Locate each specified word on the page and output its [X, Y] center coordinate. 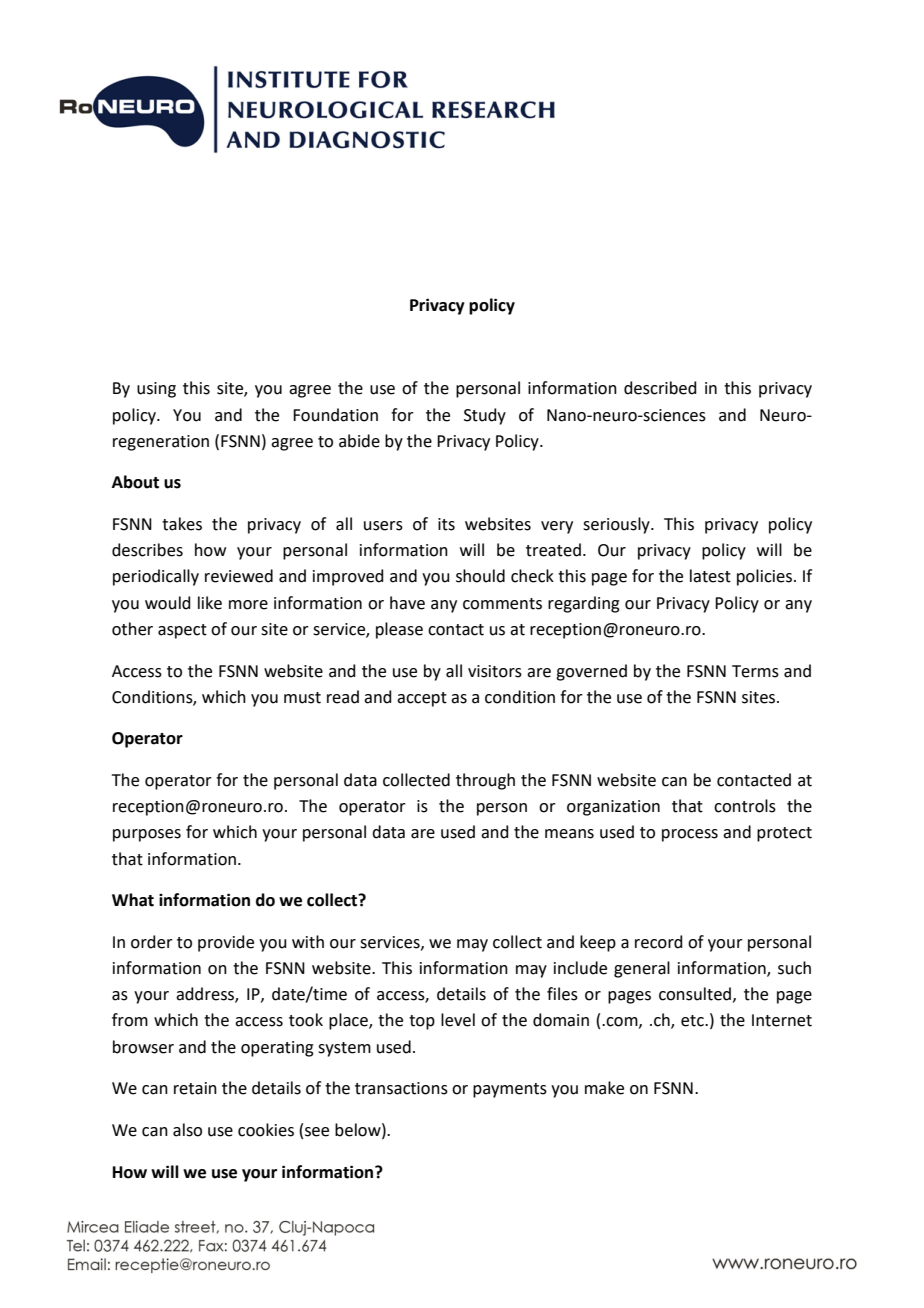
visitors [495, 671]
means [569, 834]
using [156, 390]
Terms [755, 671]
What [133, 900]
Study [485, 416]
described [660, 388]
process [690, 835]
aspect [182, 631]
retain [195, 1088]
